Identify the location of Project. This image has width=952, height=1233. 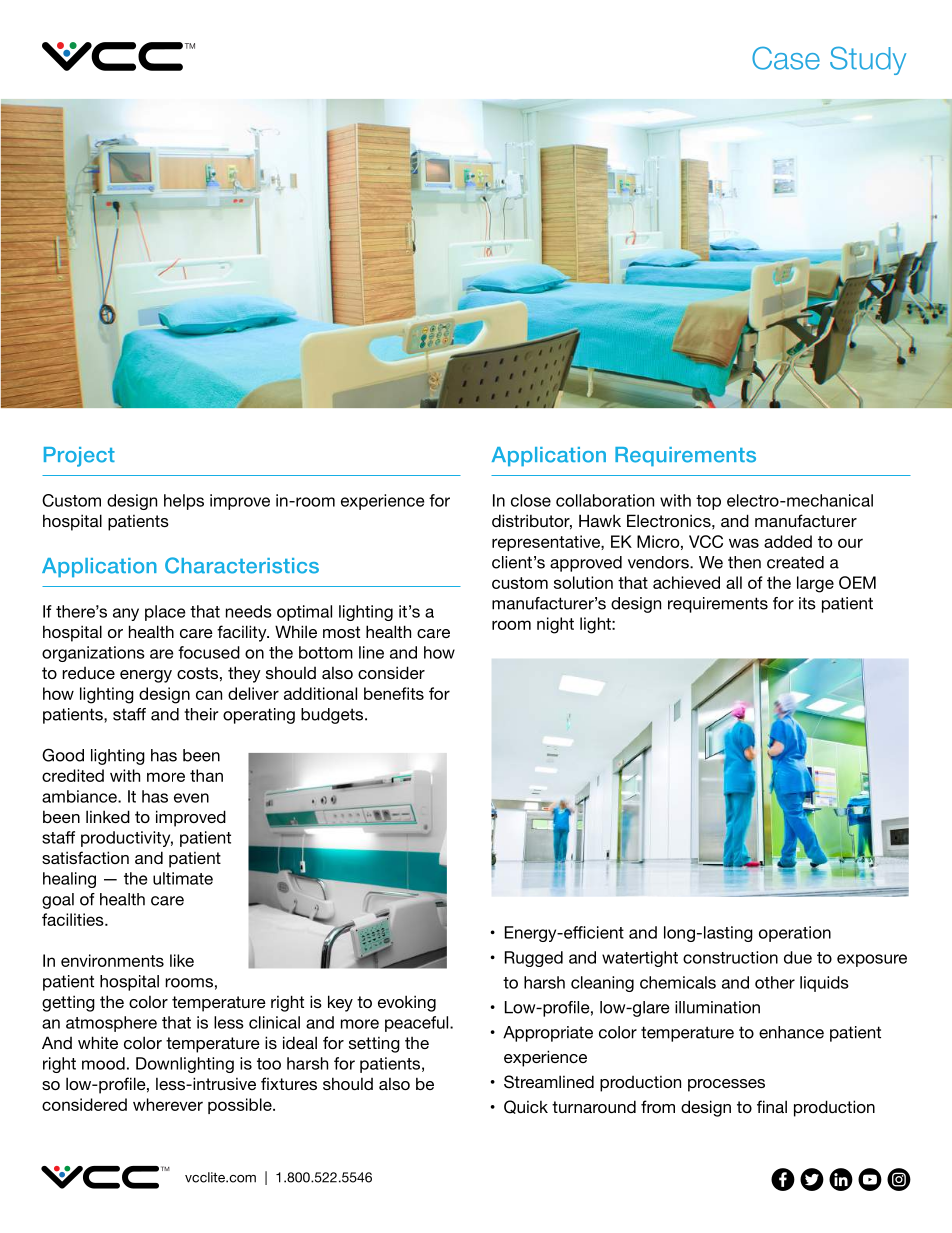
(79, 457).
